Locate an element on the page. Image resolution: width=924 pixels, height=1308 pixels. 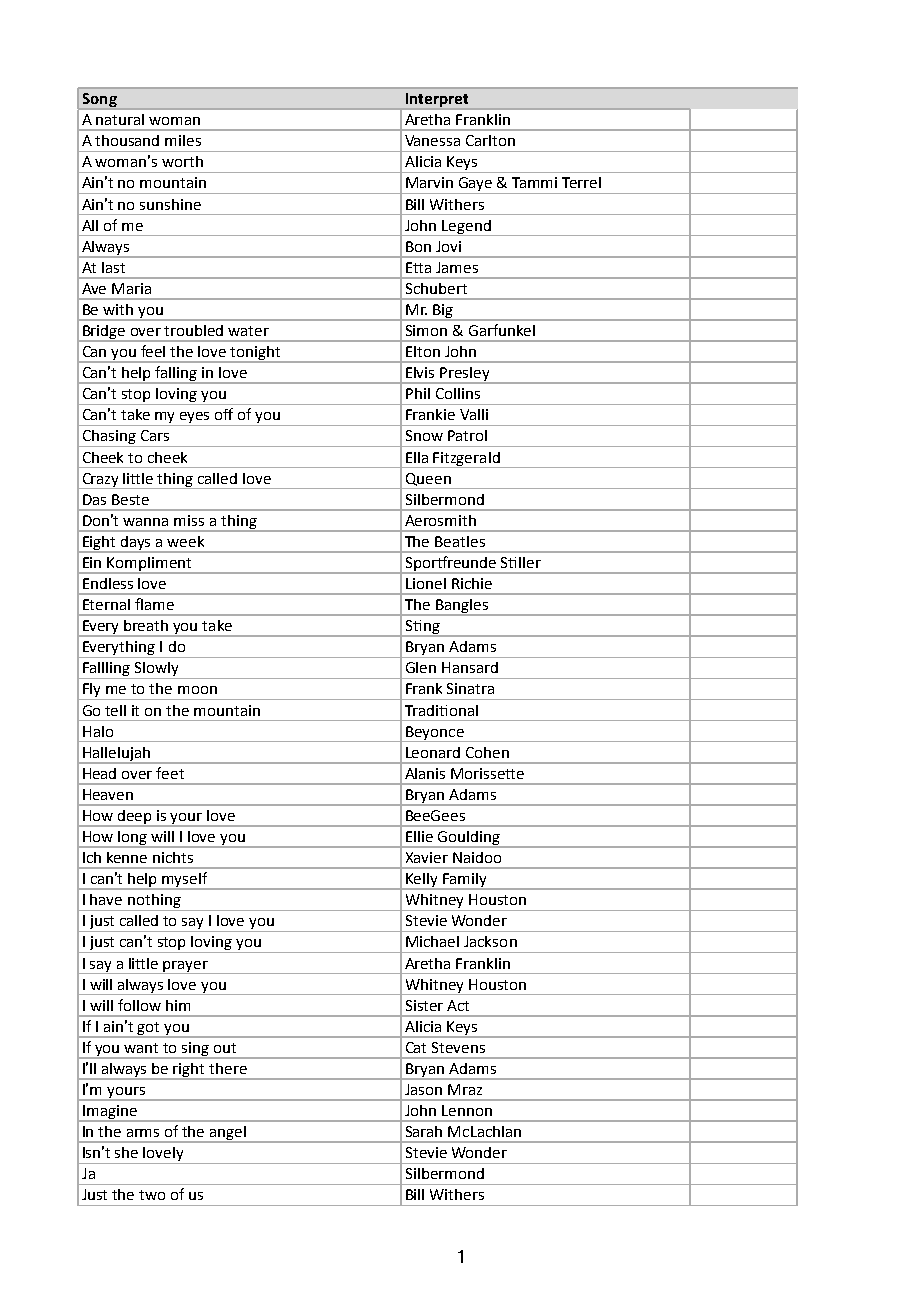
Kelly is located at coordinates (422, 881).
